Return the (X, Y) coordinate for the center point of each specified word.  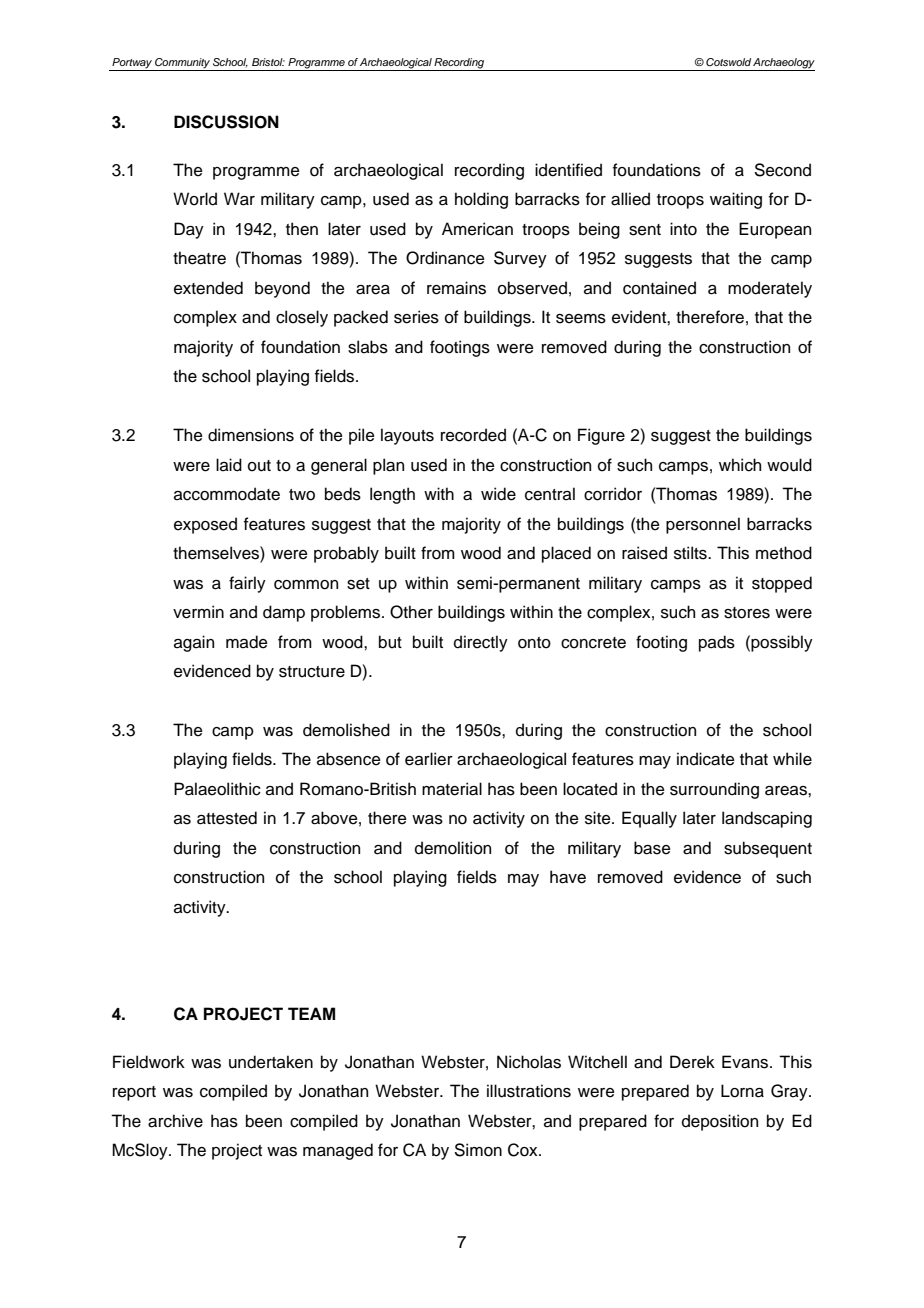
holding (481, 200)
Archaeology (783, 64)
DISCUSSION (226, 122)
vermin (198, 612)
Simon (478, 1150)
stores (747, 613)
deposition (720, 1122)
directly (481, 643)
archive (175, 1121)
